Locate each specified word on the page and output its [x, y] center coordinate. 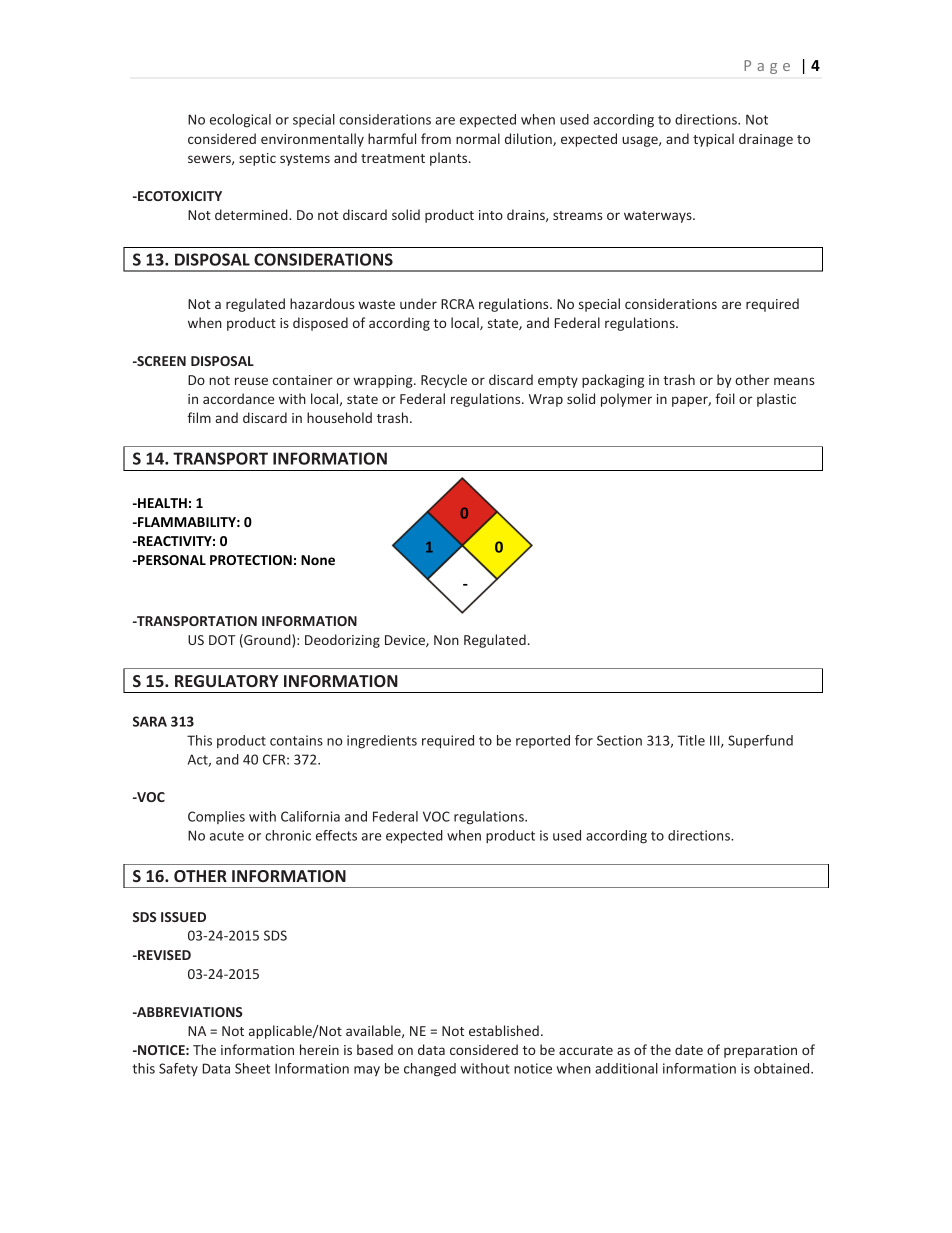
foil [725, 398]
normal [478, 138]
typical [713, 140]
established [504, 1030]
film [199, 417]
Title [691, 740]
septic [257, 159]
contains [296, 740]
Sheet [252, 1068]
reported [543, 741]
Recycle [444, 381]
